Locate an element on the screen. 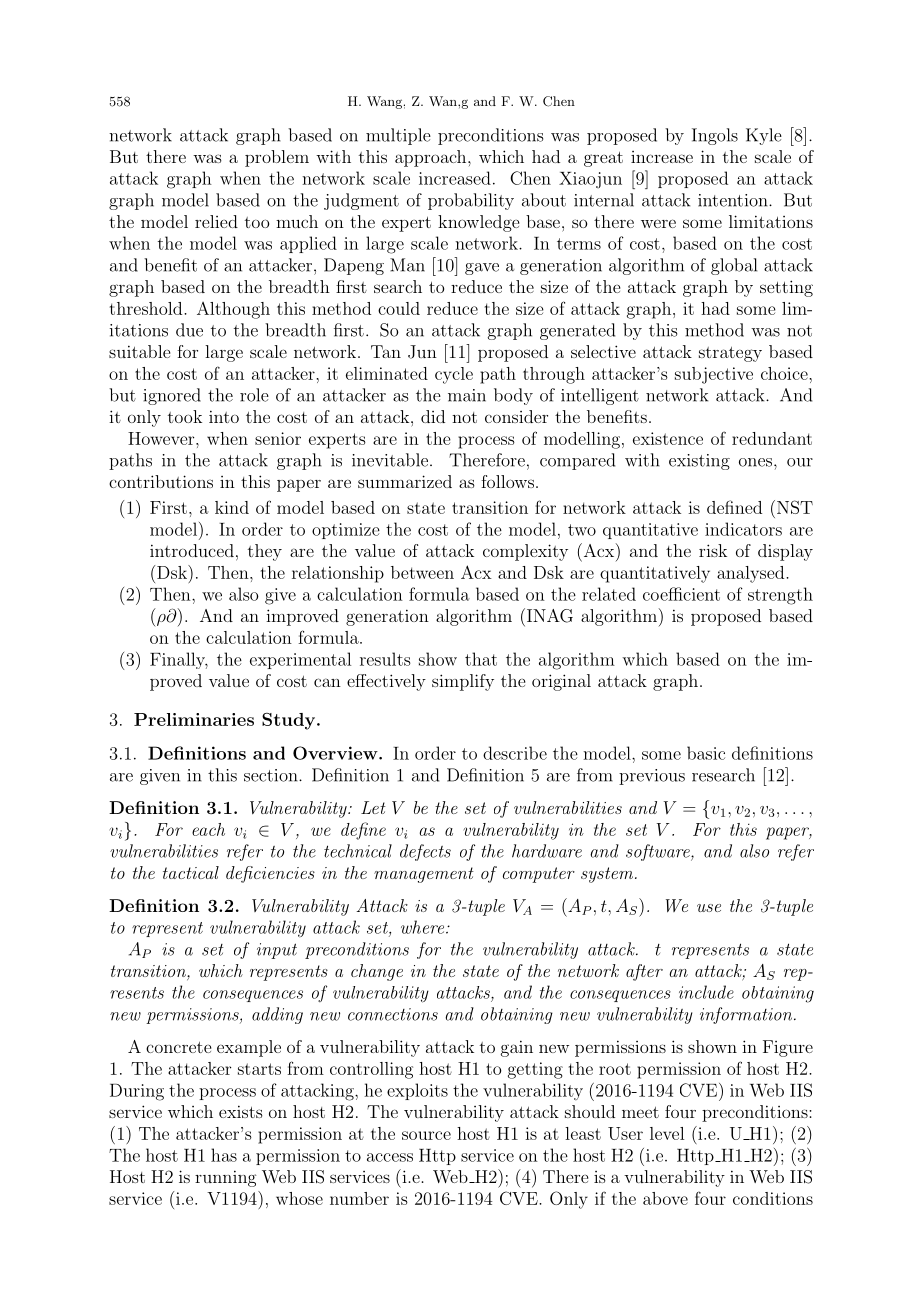 This screenshot has width=924, height=1308. simplify is located at coordinates (463, 682).
